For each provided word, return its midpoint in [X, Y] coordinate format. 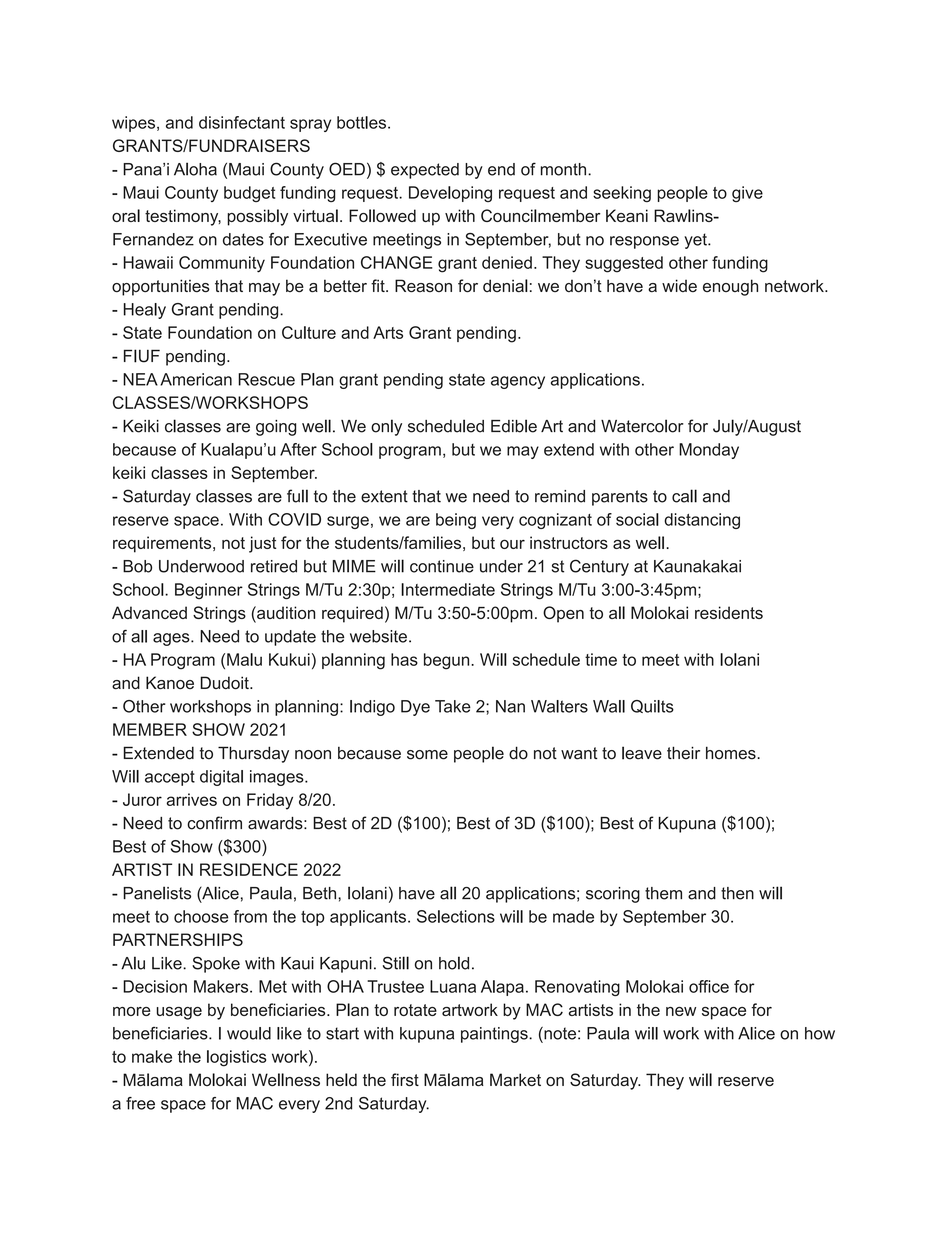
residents [729, 612]
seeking [622, 194]
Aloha [195, 169]
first [405, 1079]
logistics [236, 1058]
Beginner [209, 591]
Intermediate [448, 589]
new [681, 1011]
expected [425, 171]
